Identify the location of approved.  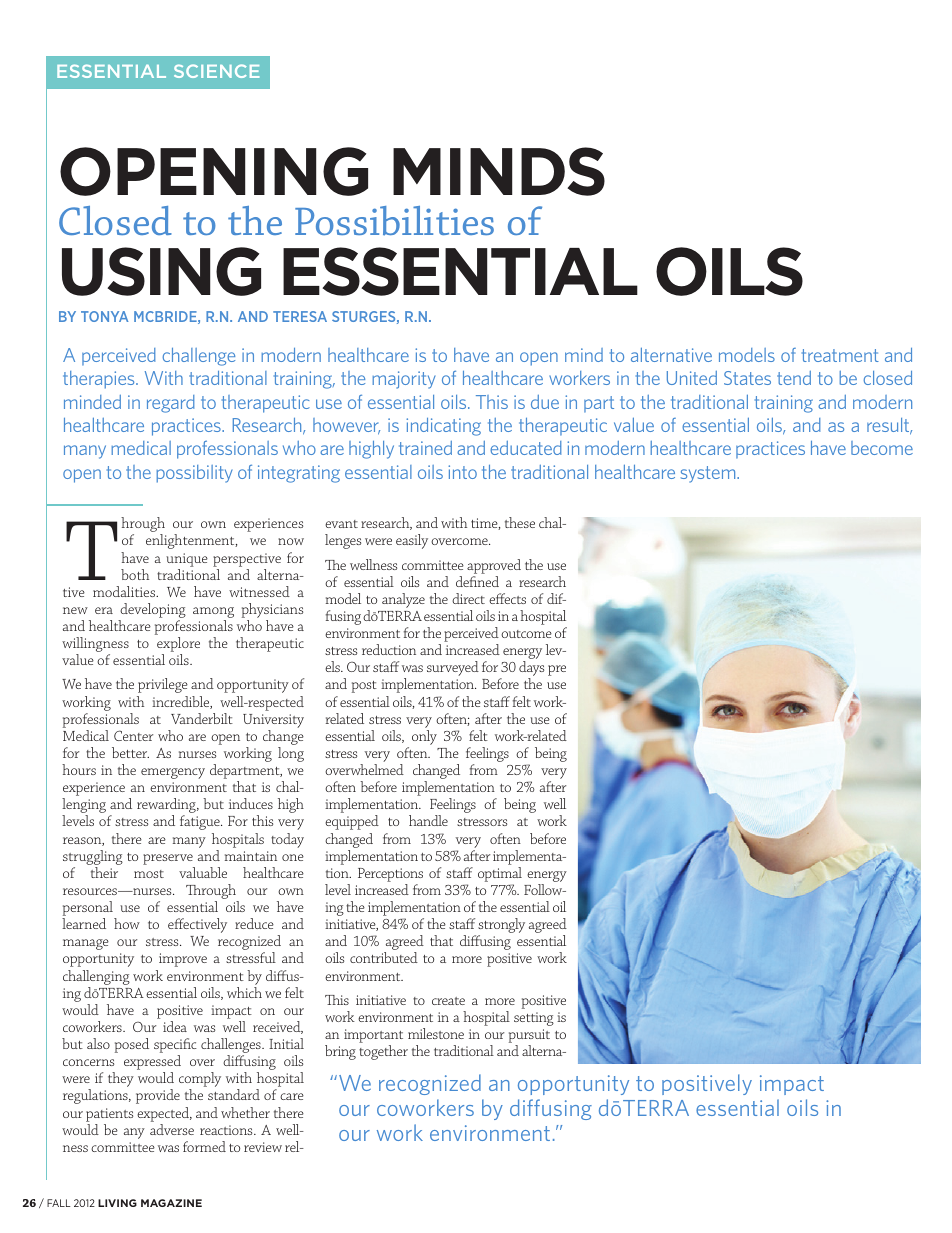
(494, 566).
